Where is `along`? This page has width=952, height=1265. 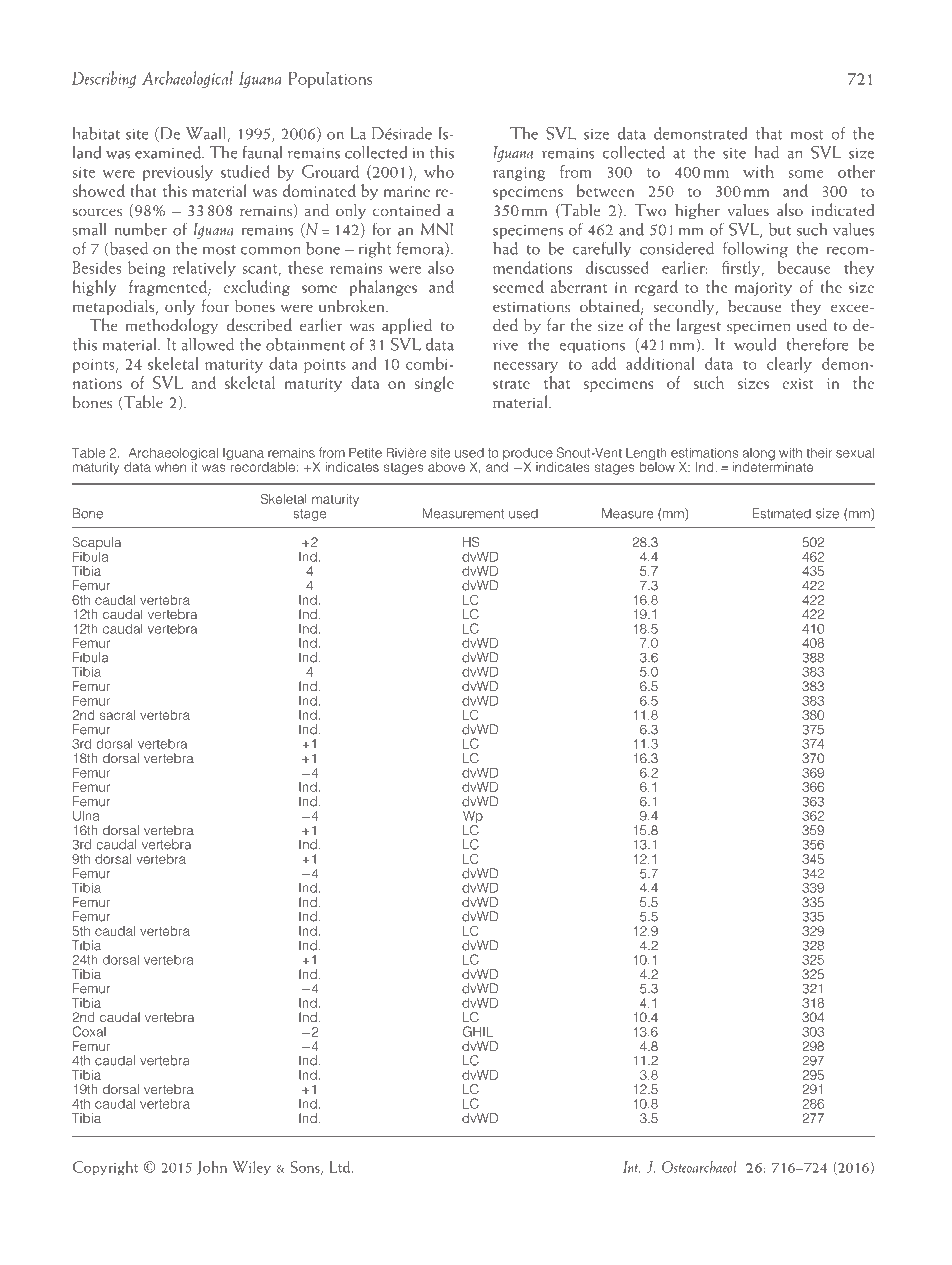
along is located at coordinates (758, 455).
